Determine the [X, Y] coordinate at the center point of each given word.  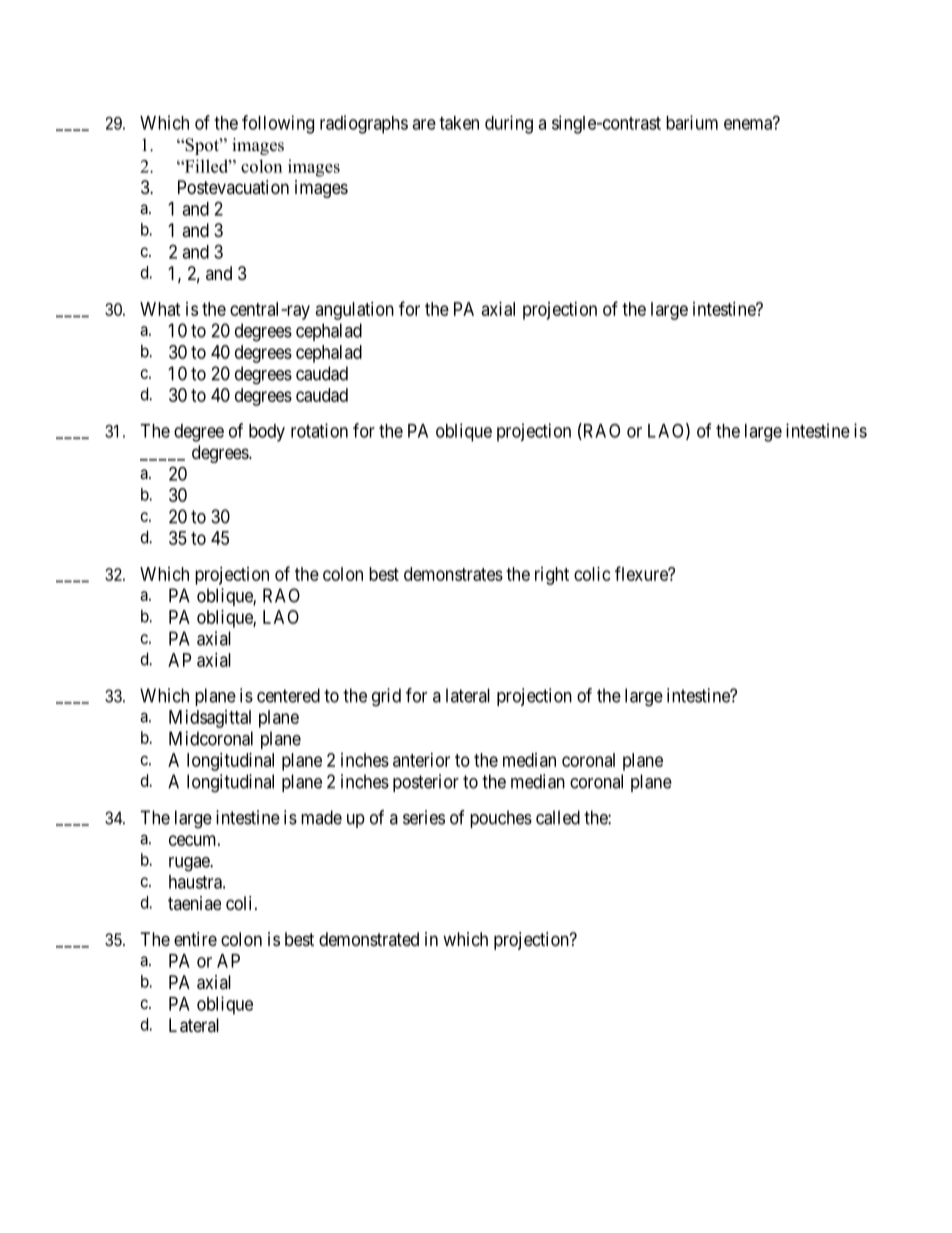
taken [459, 123]
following [278, 124]
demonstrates [453, 574]
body [267, 433]
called [558, 817]
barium [692, 122]
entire [195, 939]
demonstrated [369, 939]
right [552, 576]
